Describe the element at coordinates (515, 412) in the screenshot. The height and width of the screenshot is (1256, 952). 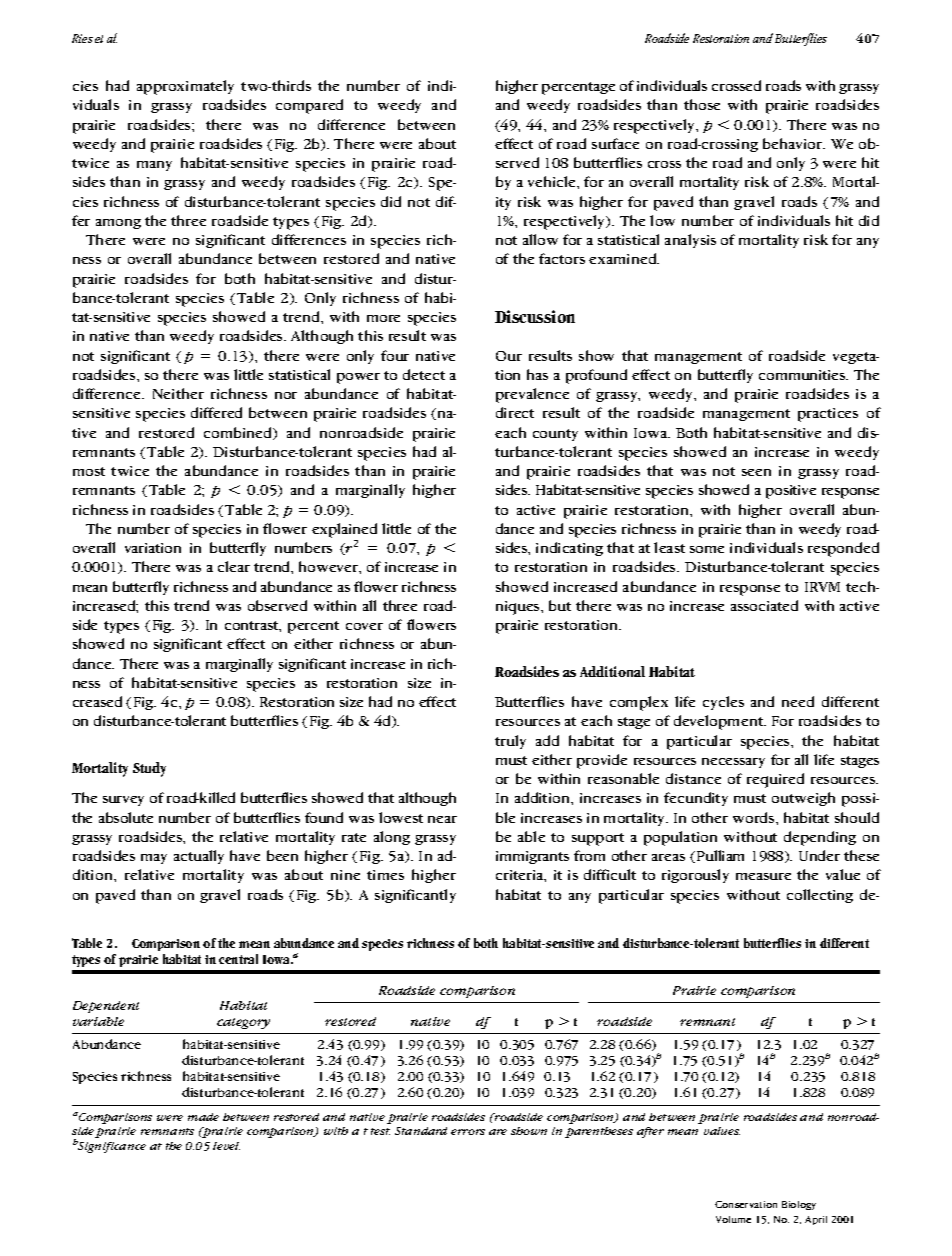
I see `direct` at that location.
